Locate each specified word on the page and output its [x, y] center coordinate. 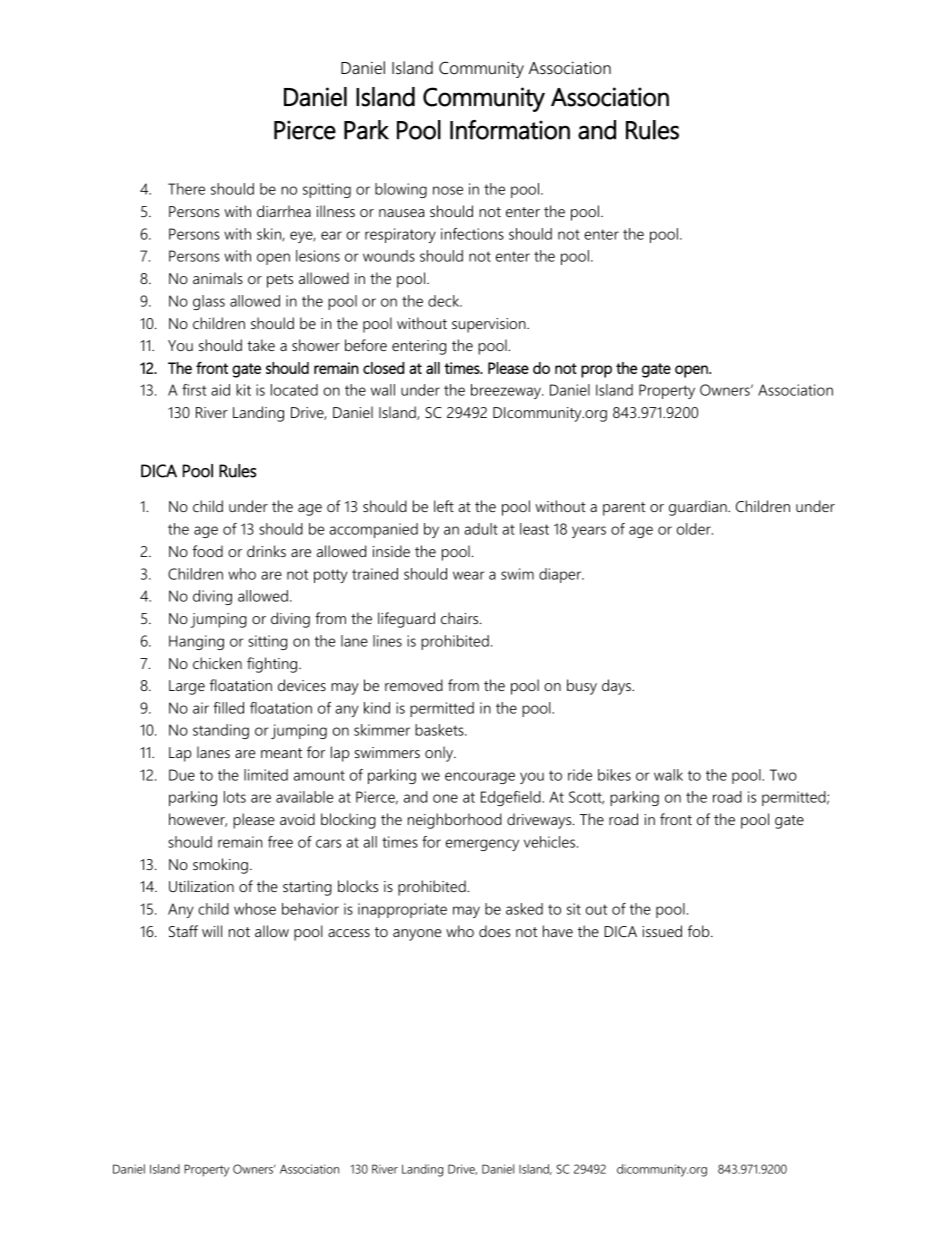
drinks [266, 551]
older [695, 529]
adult [481, 529]
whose [255, 909]
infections [472, 234]
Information [510, 130]
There [186, 189]
